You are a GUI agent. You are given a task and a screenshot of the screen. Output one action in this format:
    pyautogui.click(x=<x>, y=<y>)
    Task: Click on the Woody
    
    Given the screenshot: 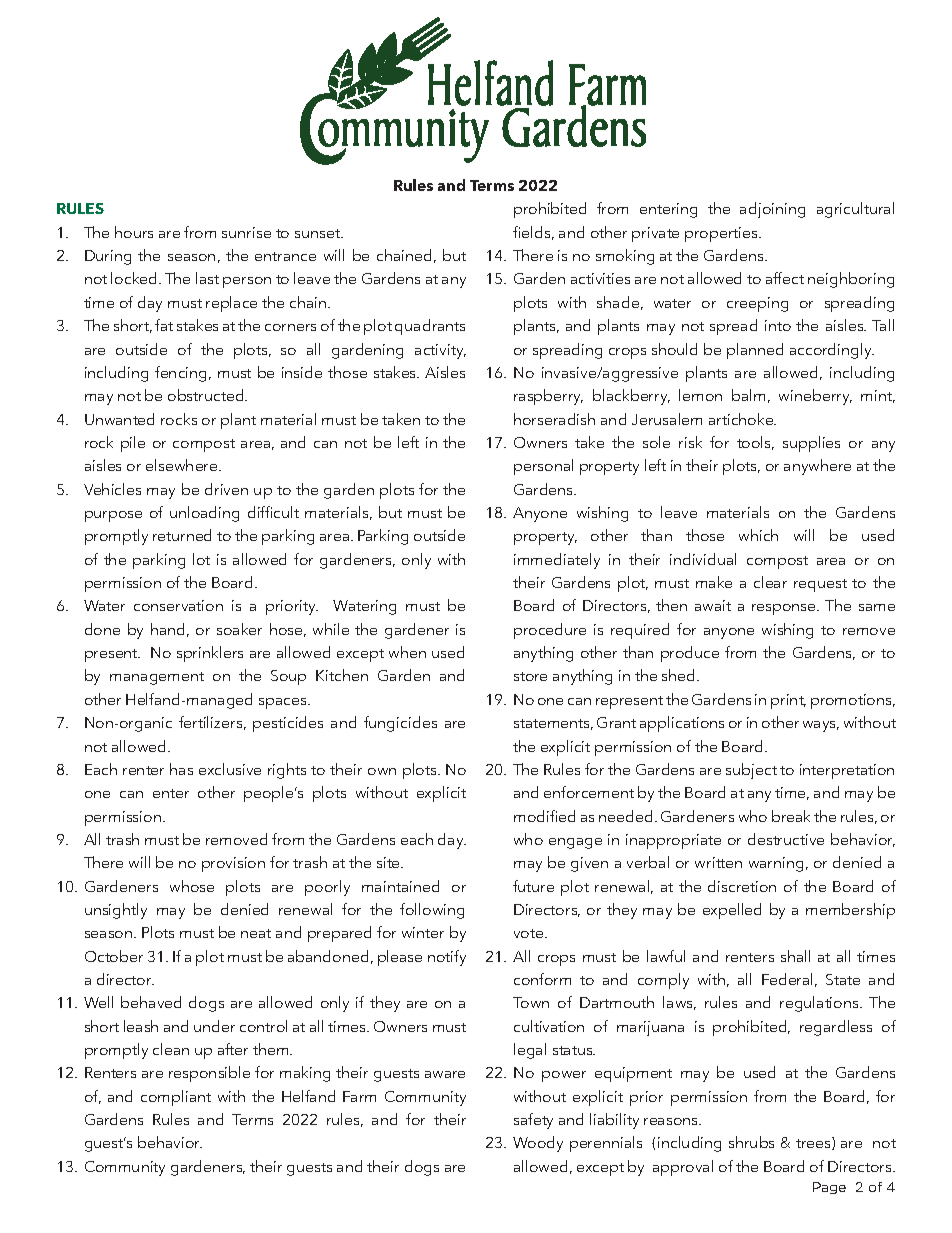 What is the action you would take?
    pyautogui.click(x=538, y=1144)
